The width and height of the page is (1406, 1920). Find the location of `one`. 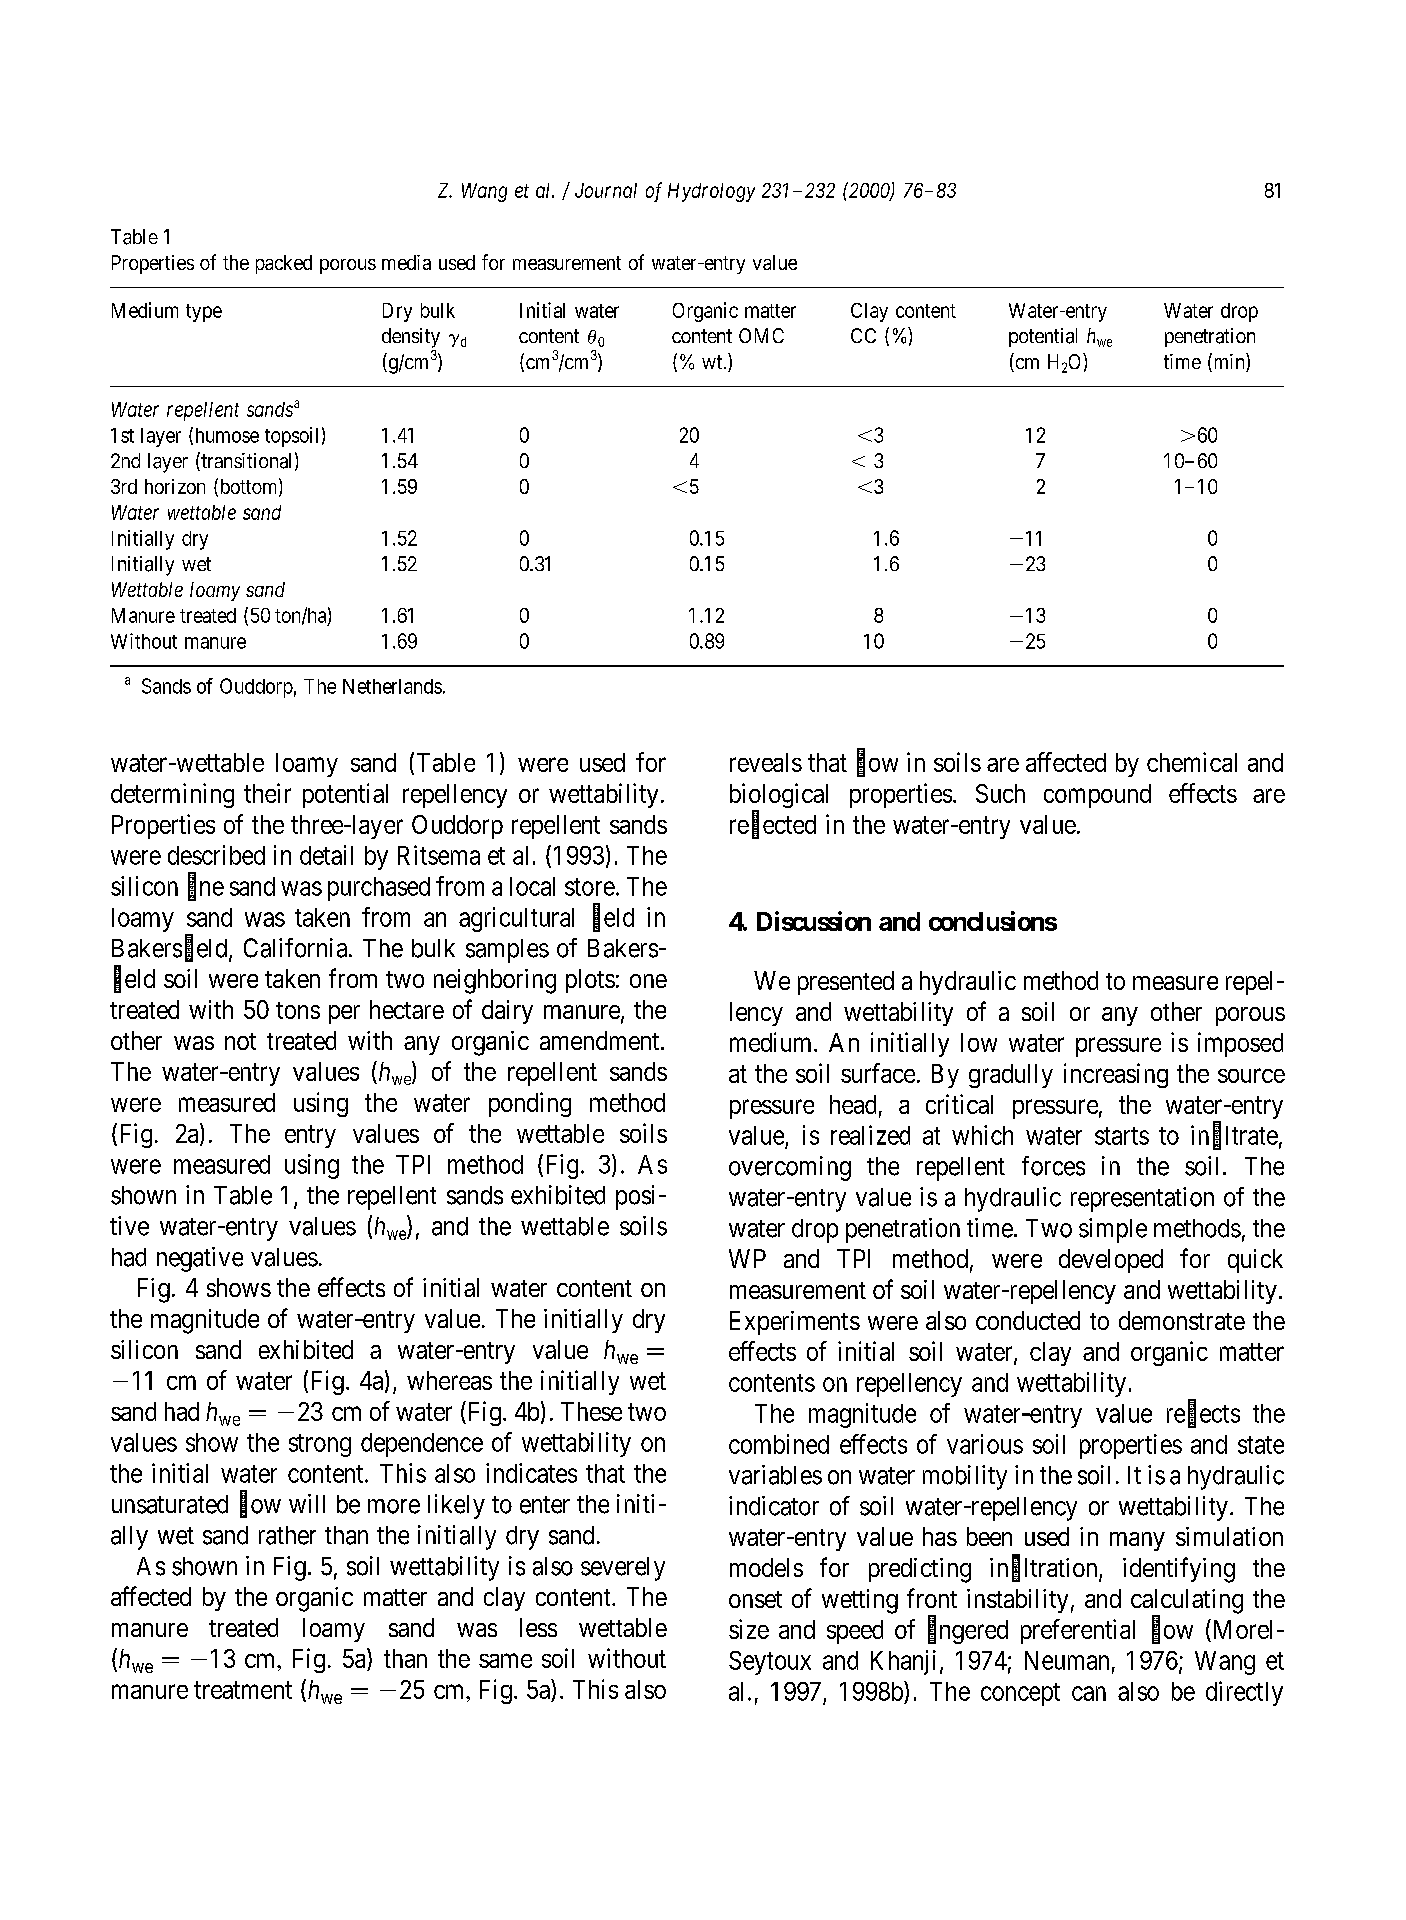

one is located at coordinates (648, 981).
